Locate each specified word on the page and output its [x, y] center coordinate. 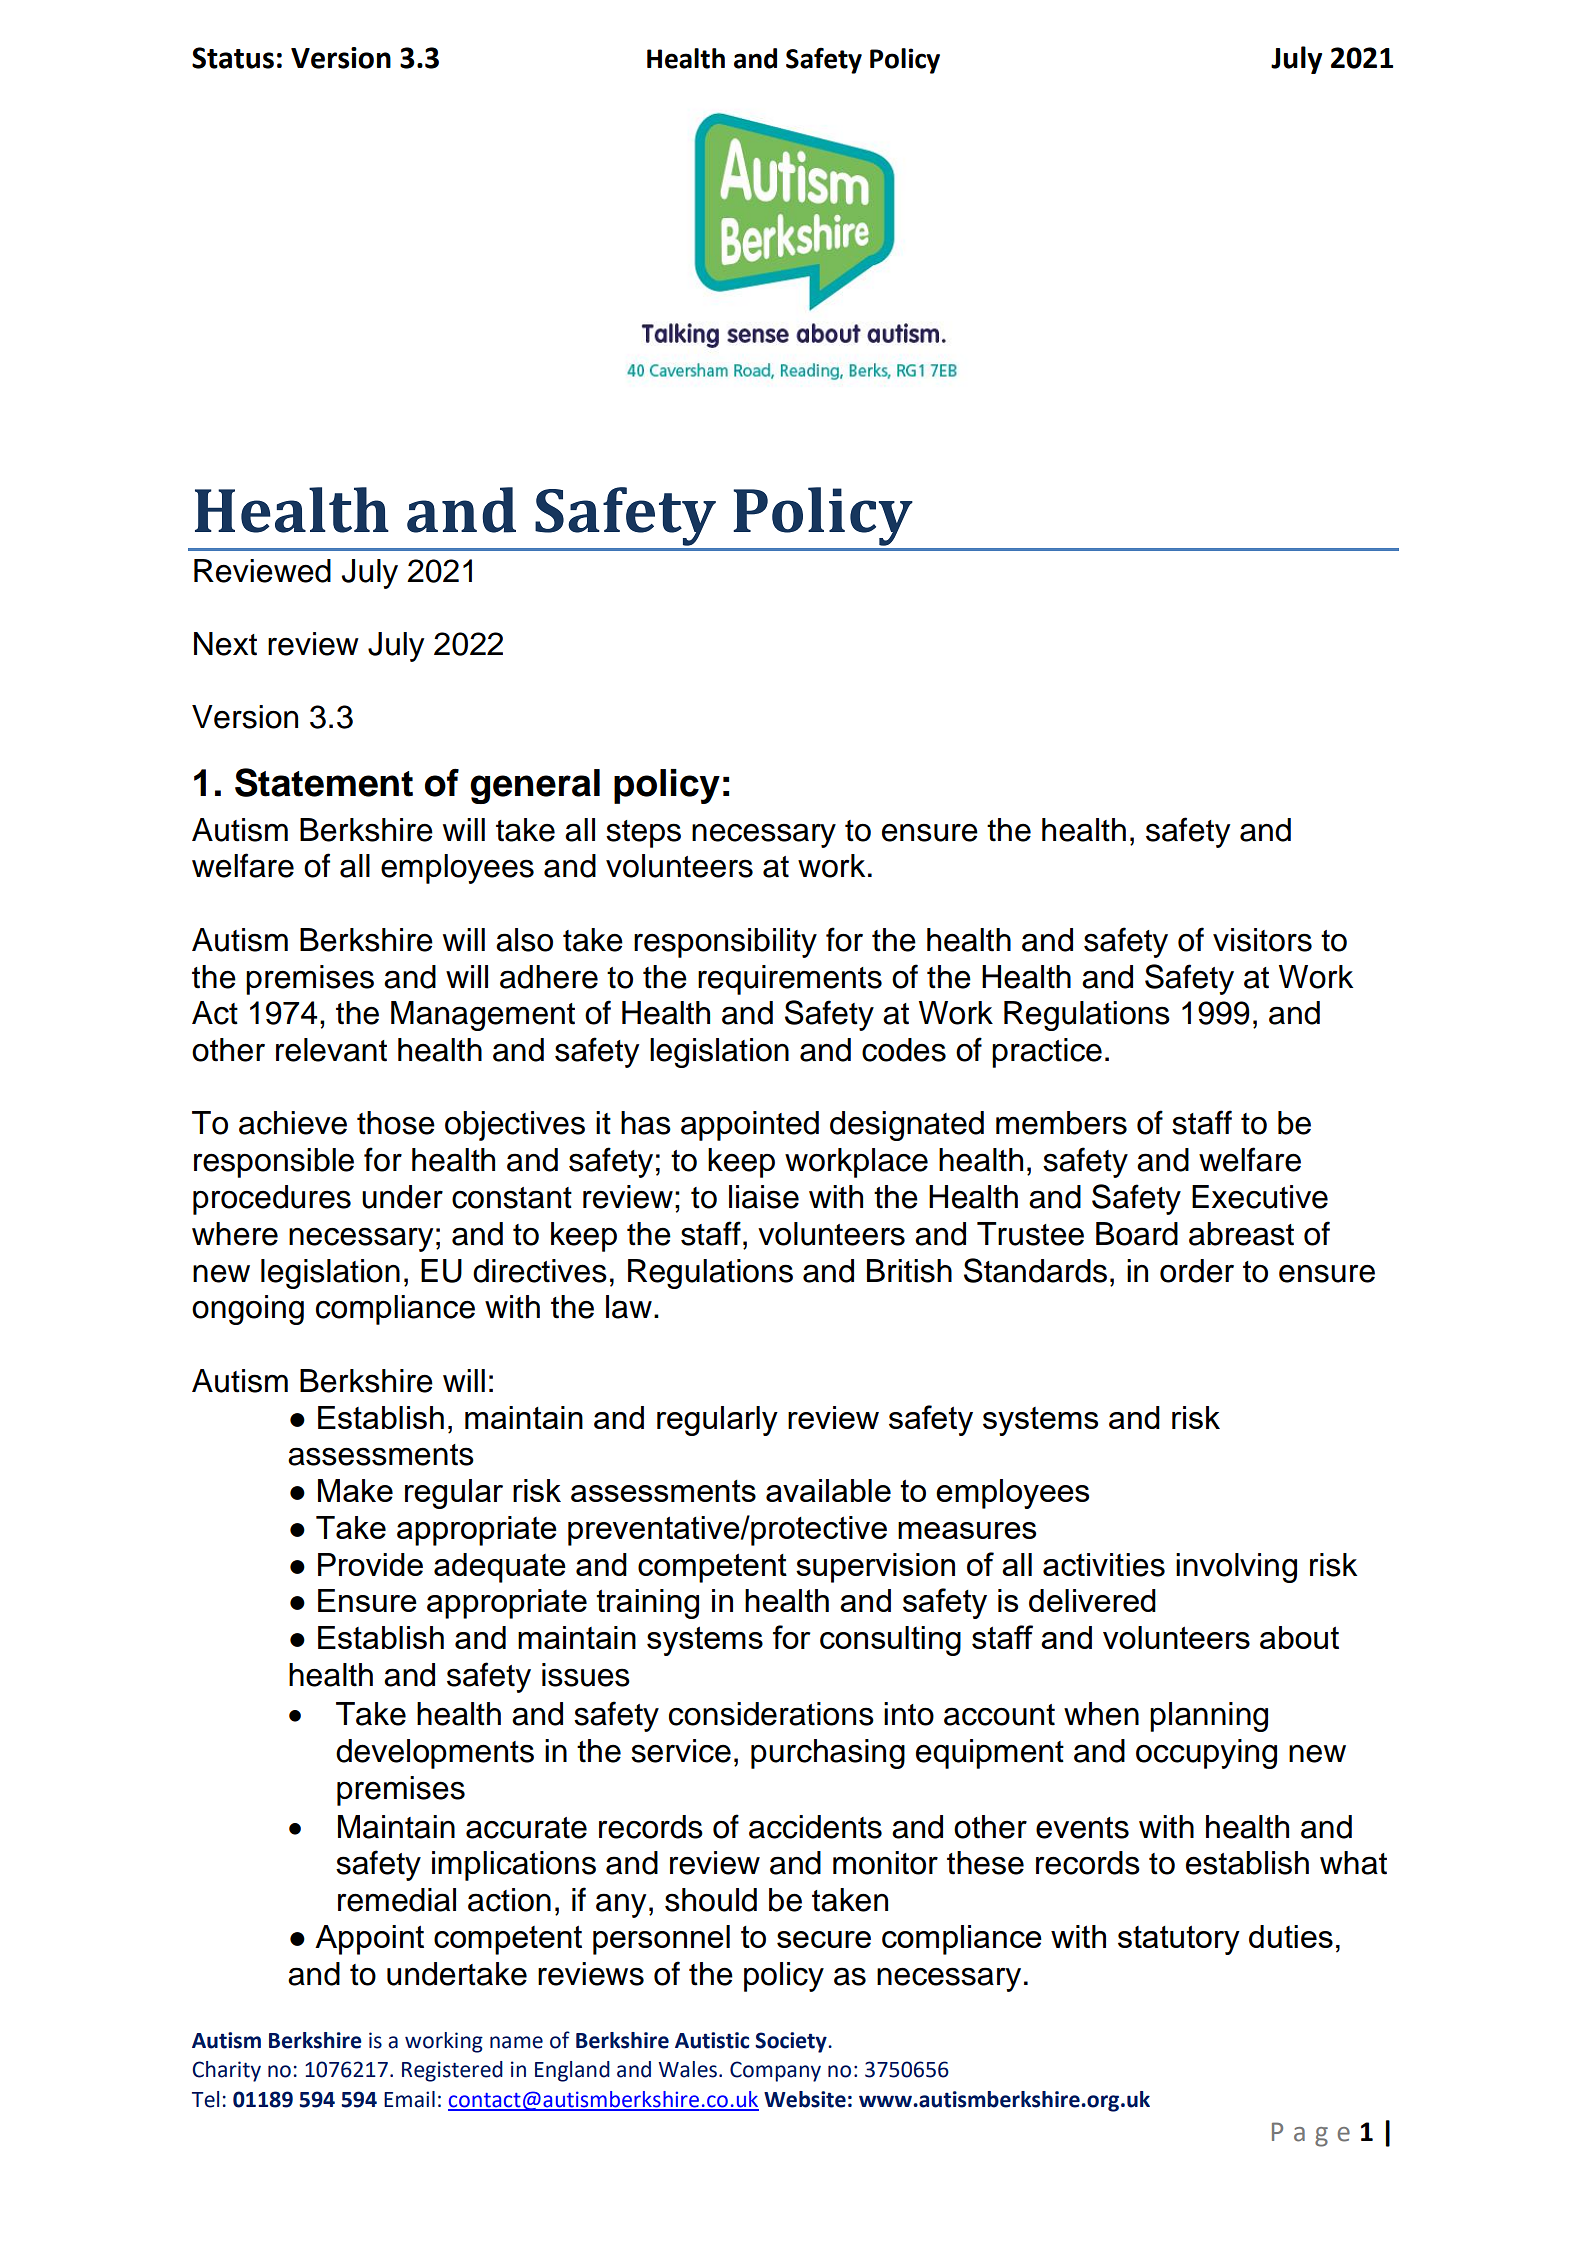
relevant [331, 1050]
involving [1236, 1568]
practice [1047, 1053]
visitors [1262, 940]
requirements [790, 980]
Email [409, 2099]
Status [233, 58]
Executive [1260, 1197]
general [535, 786]
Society [792, 2042]
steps [643, 834]
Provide [370, 1564]
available [828, 1490]
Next [225, 644]
